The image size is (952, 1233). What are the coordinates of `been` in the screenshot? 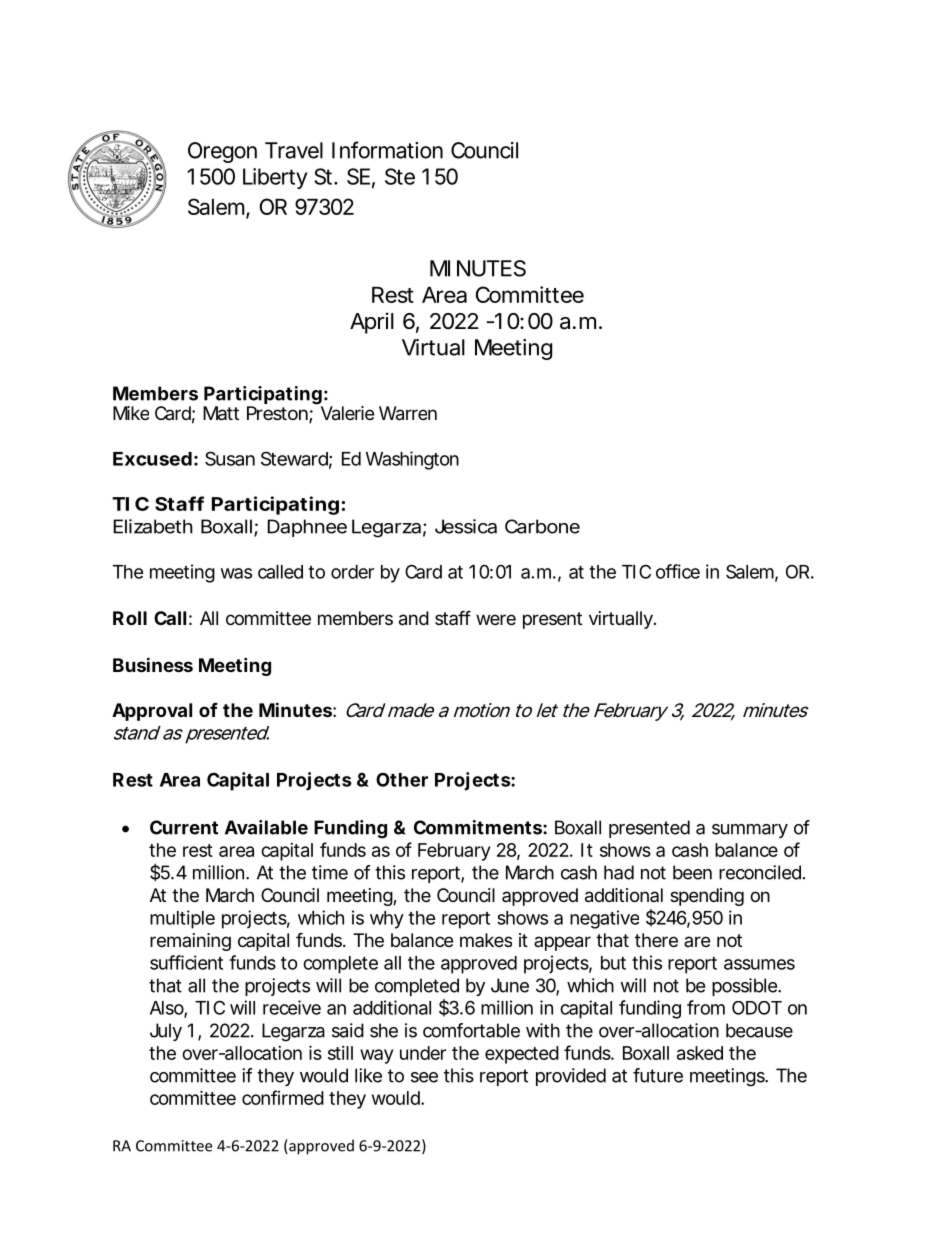 It's located at (692, 872).
